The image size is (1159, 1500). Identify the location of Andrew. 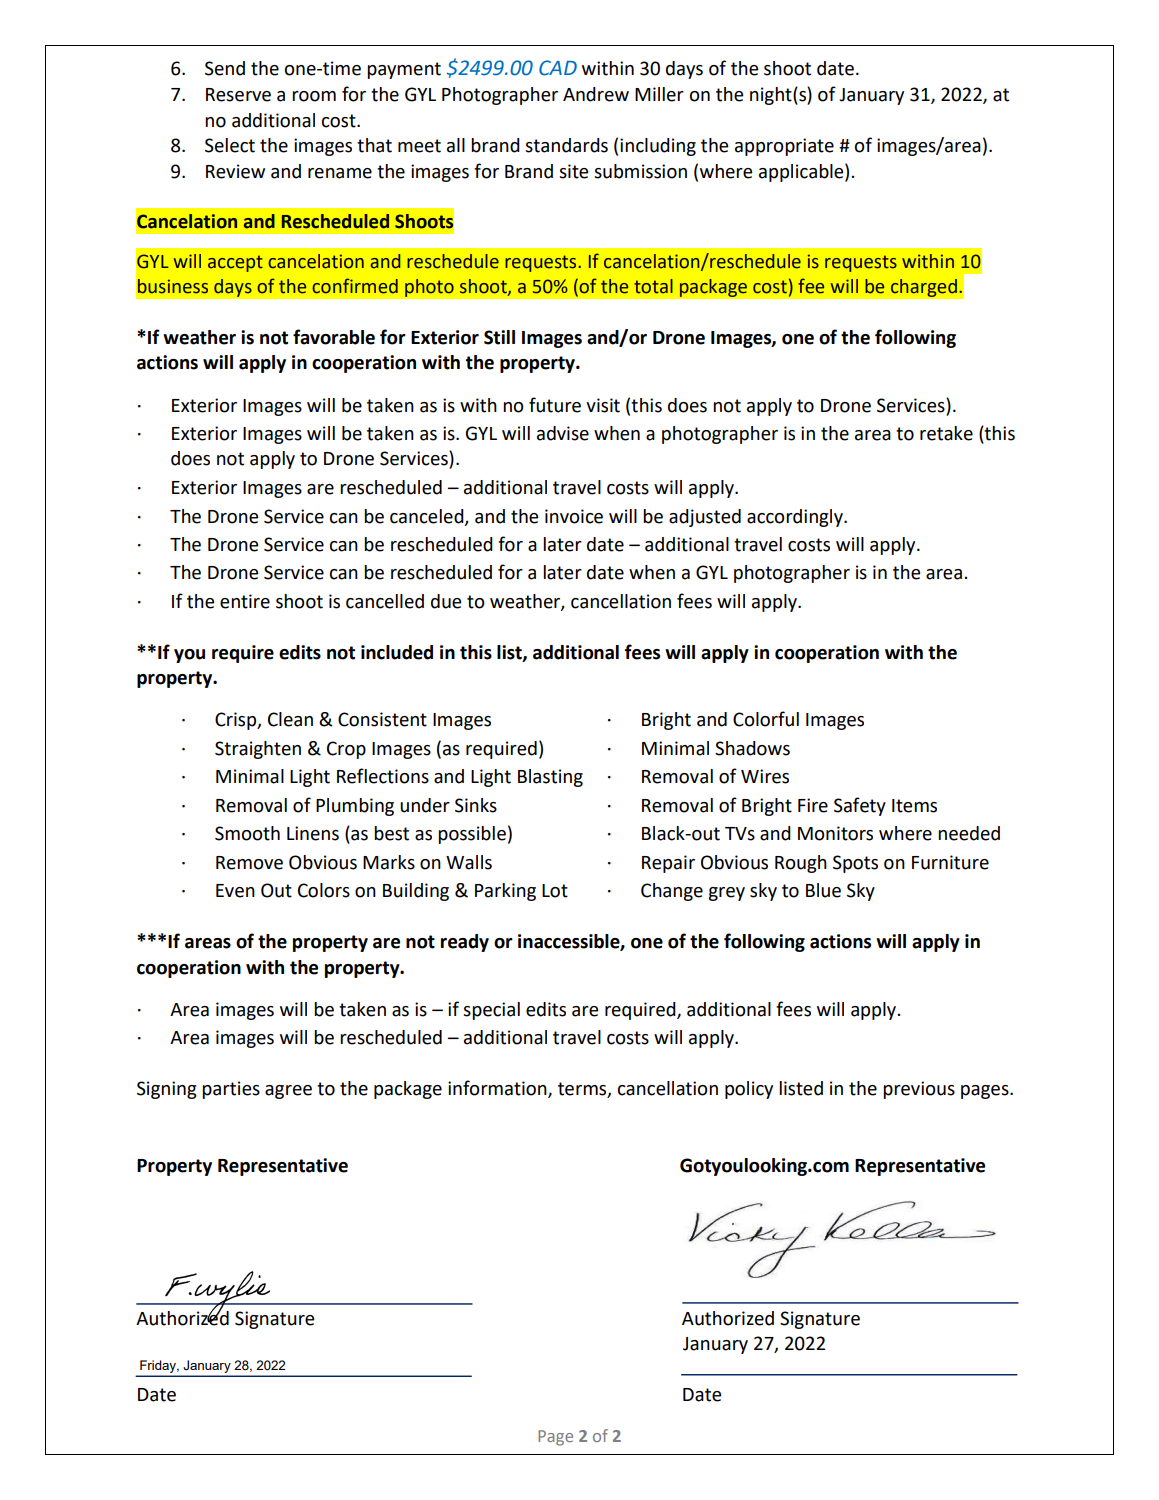
(596, 94).
